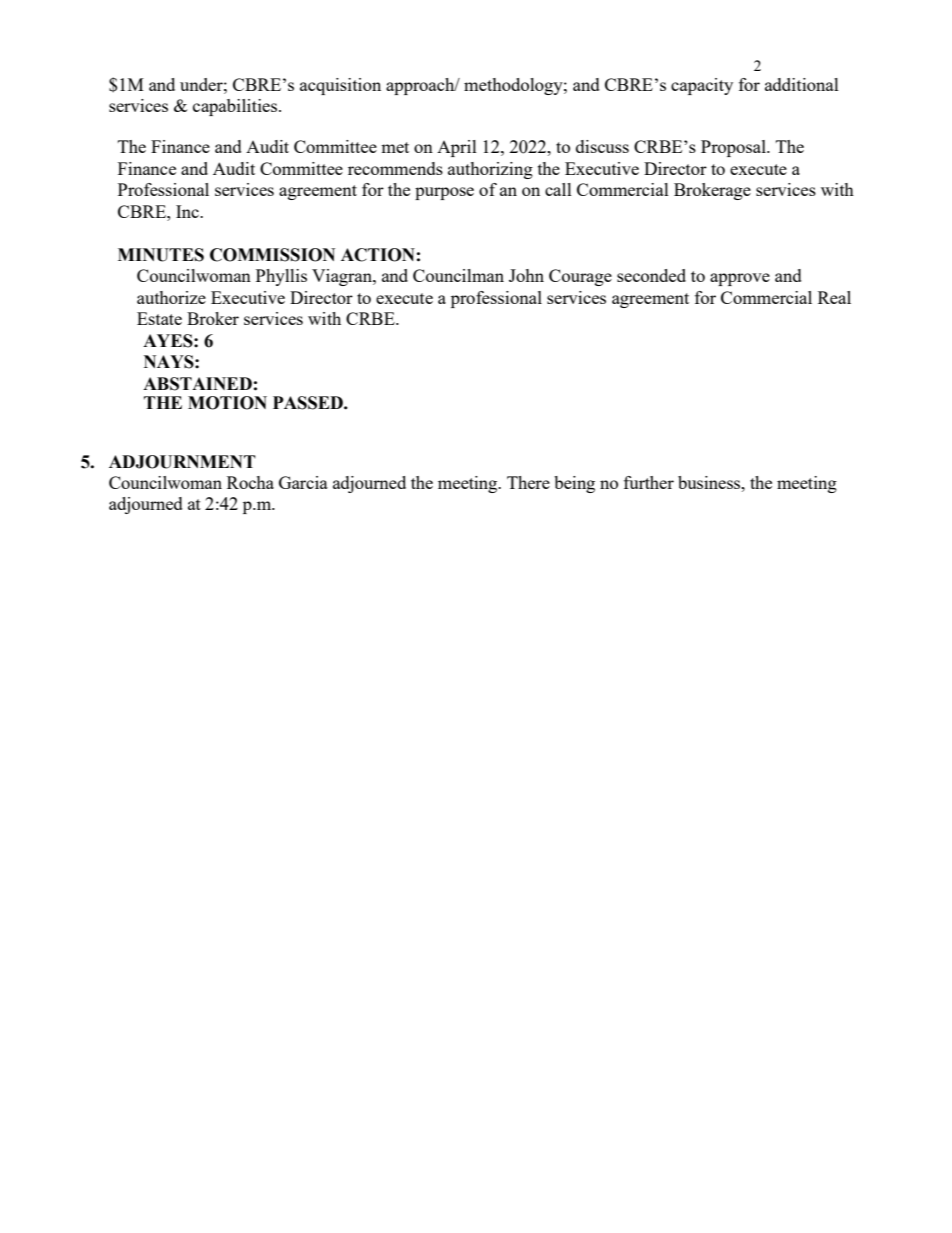 The height and width of the screenshot is (1233, 952). Describe the element at coordinates (444, 193) in the screenshot. I see `purpose` at that location.
